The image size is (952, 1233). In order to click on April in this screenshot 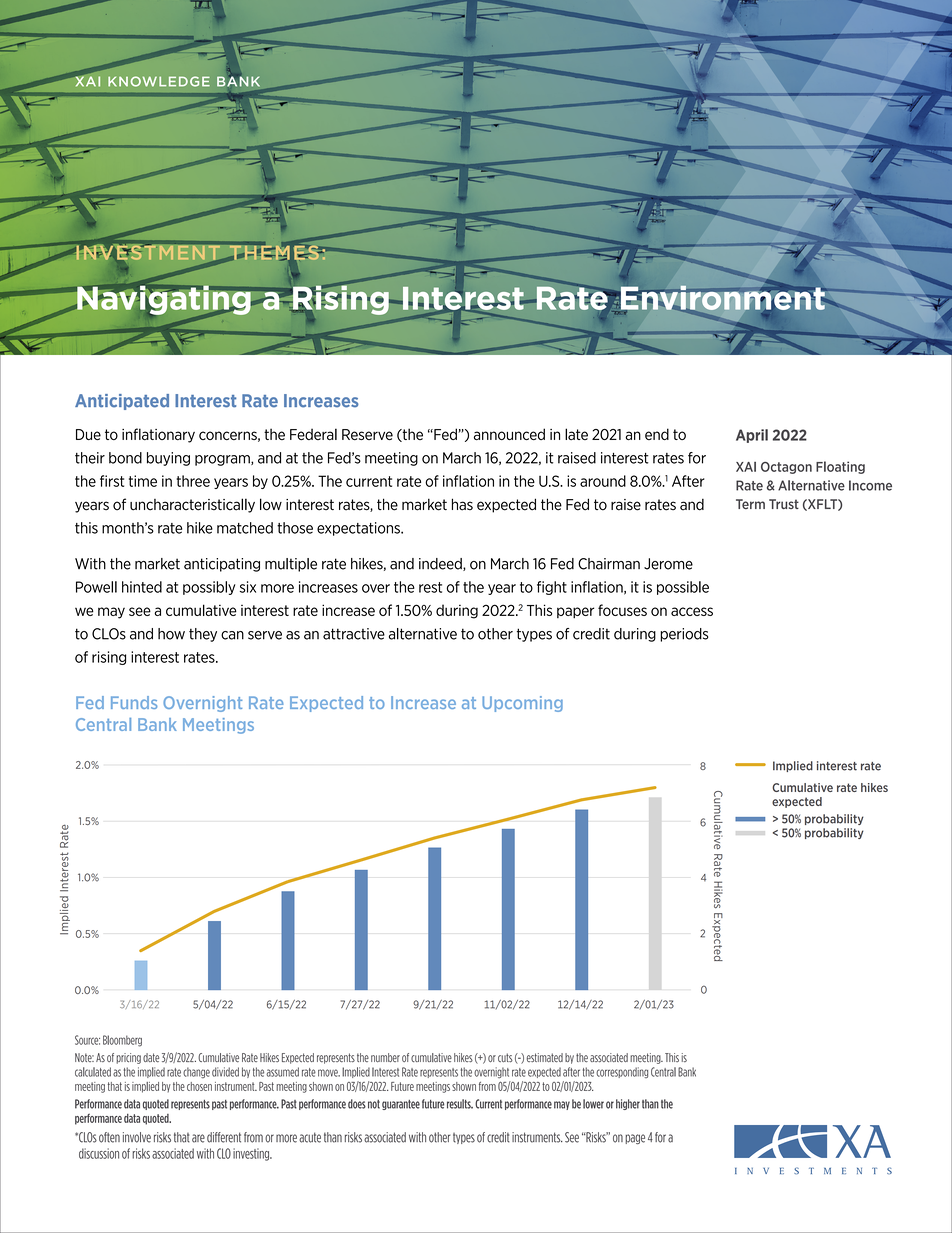, I will do `click(752, 436)`.
